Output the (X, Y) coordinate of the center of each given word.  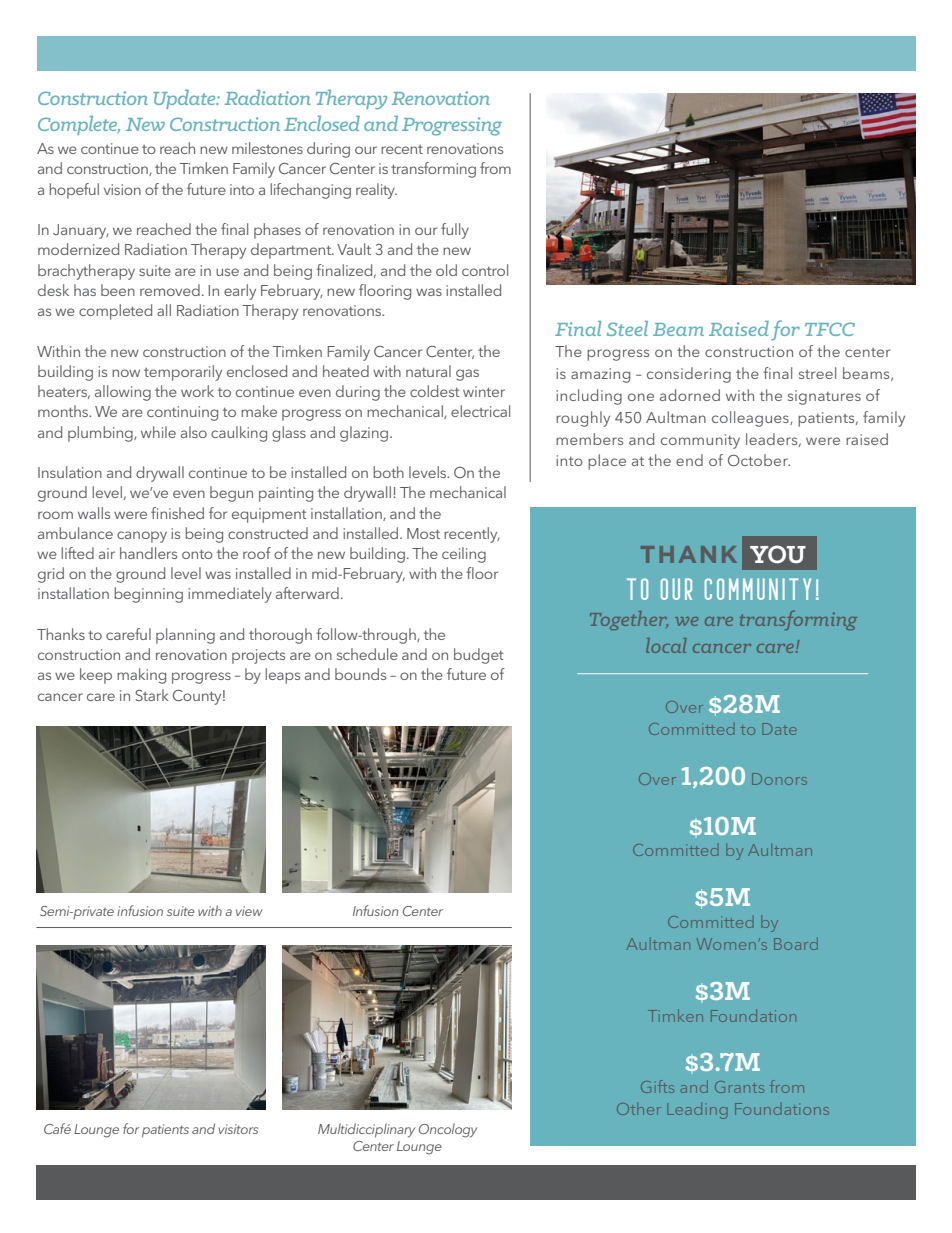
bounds (360, 674)
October (759, 460)
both (388, 472)
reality (376, 191)
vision (122, 189)
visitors (238, 1129)
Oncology (448, 1130)
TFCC (830, 329)
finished (177, 513)
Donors (779, 779)
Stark (152, 695)
